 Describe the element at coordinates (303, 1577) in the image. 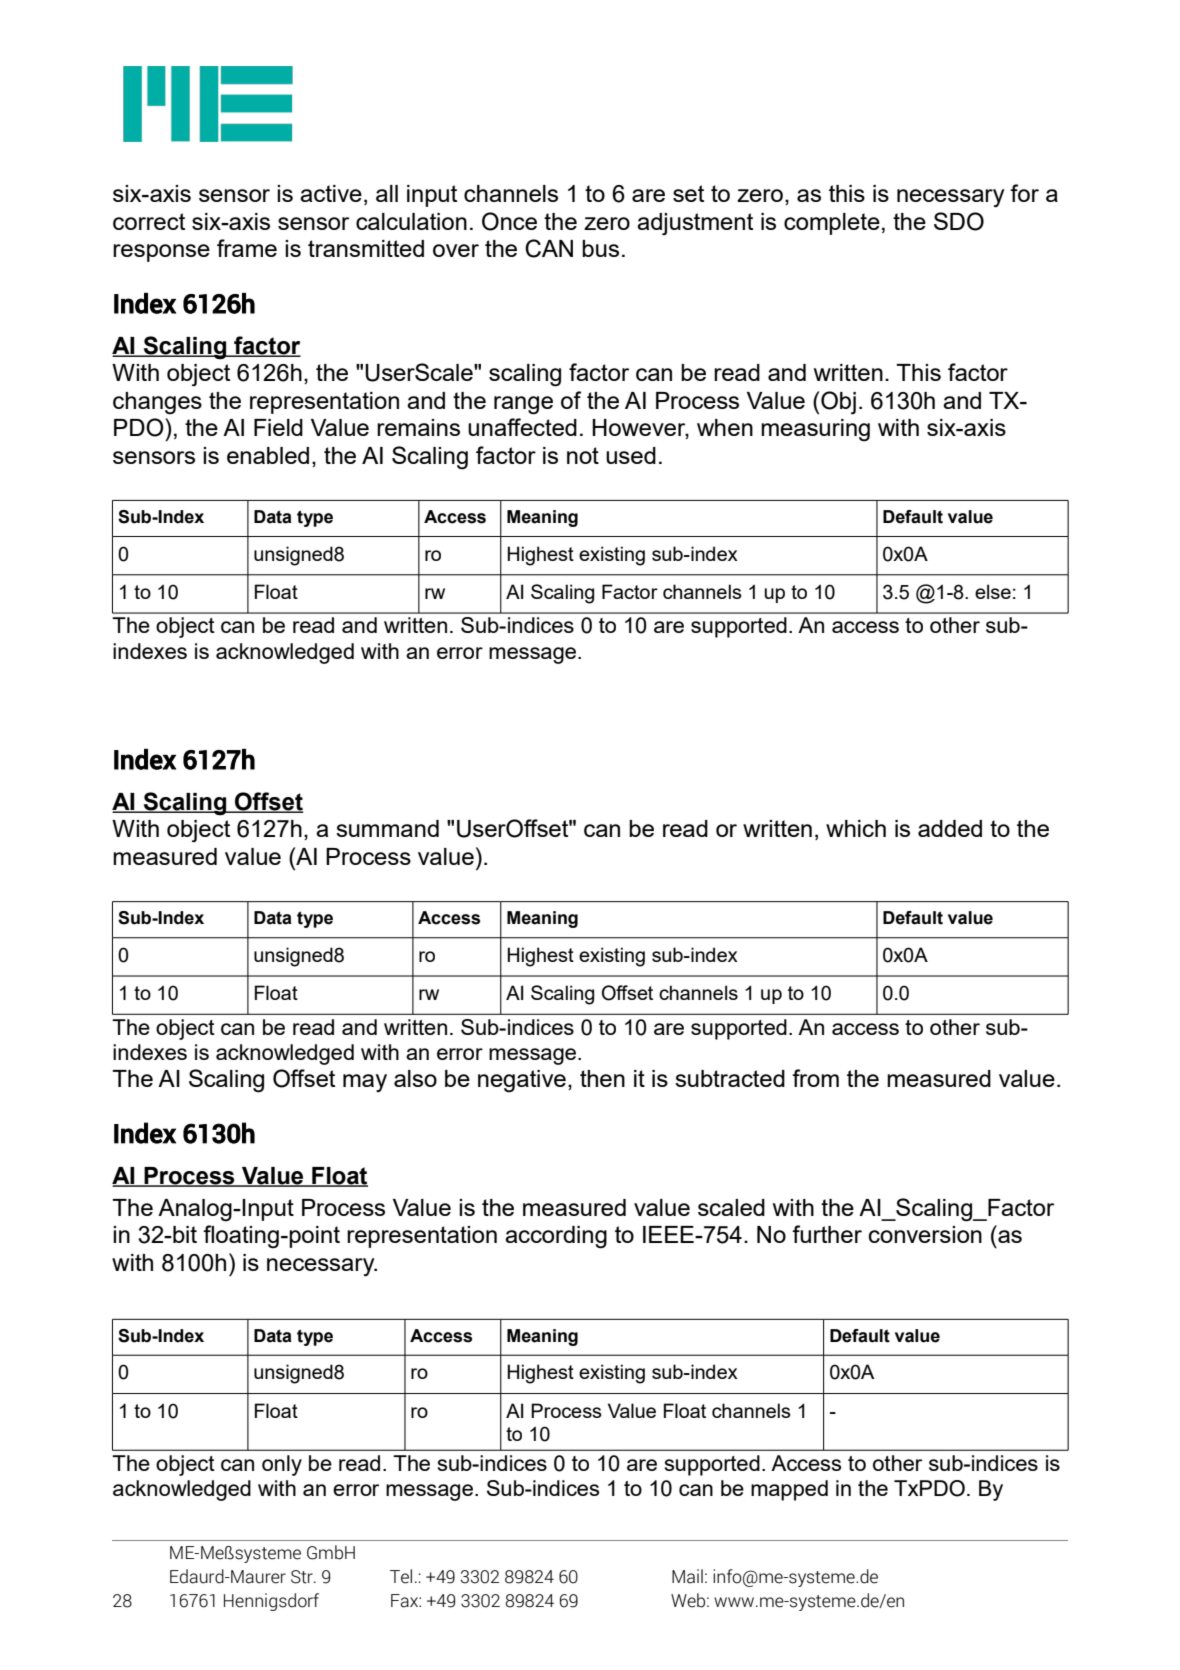

I see `Str` at that location.
